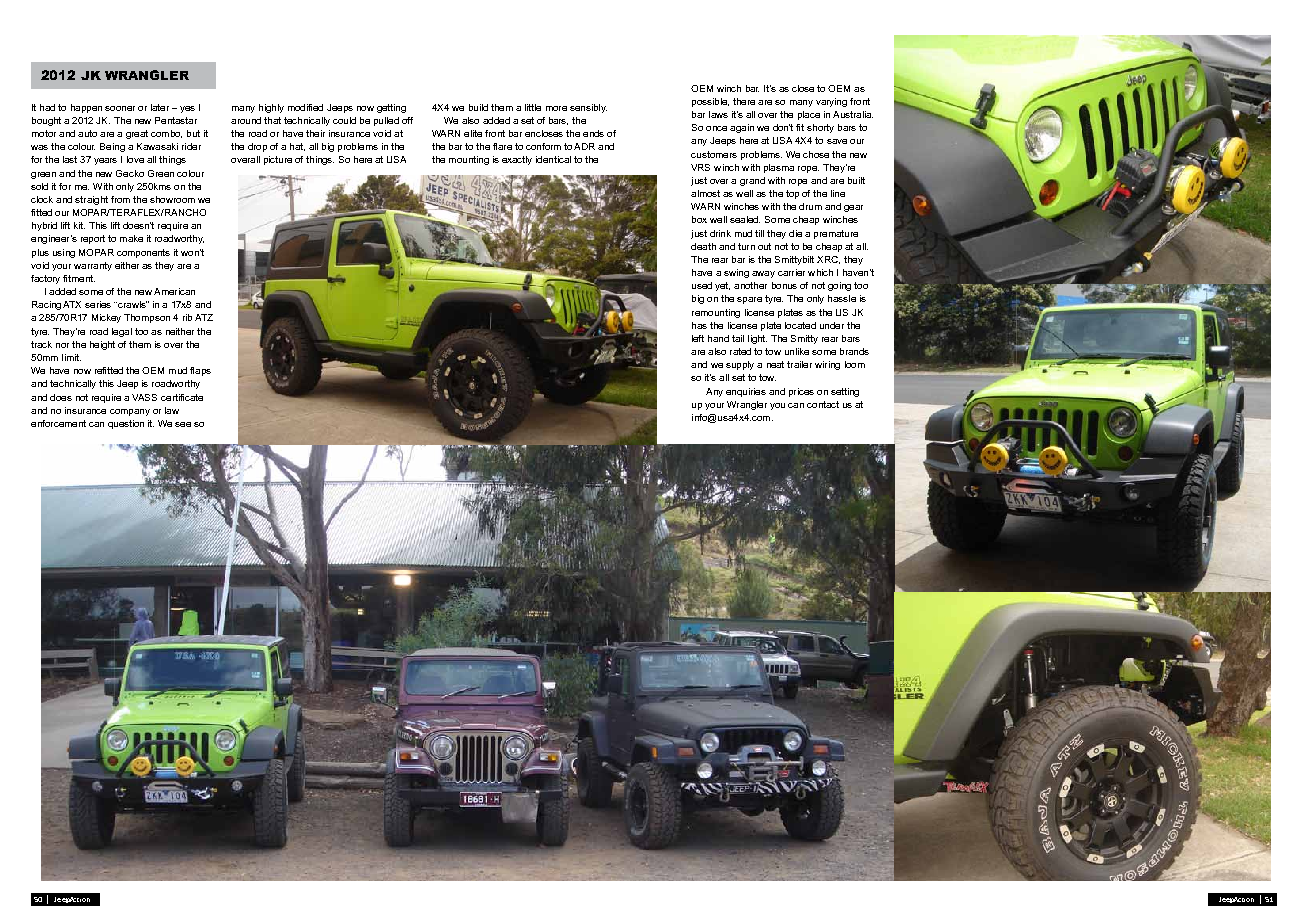  I want to click on legal, so click(122, 332).
